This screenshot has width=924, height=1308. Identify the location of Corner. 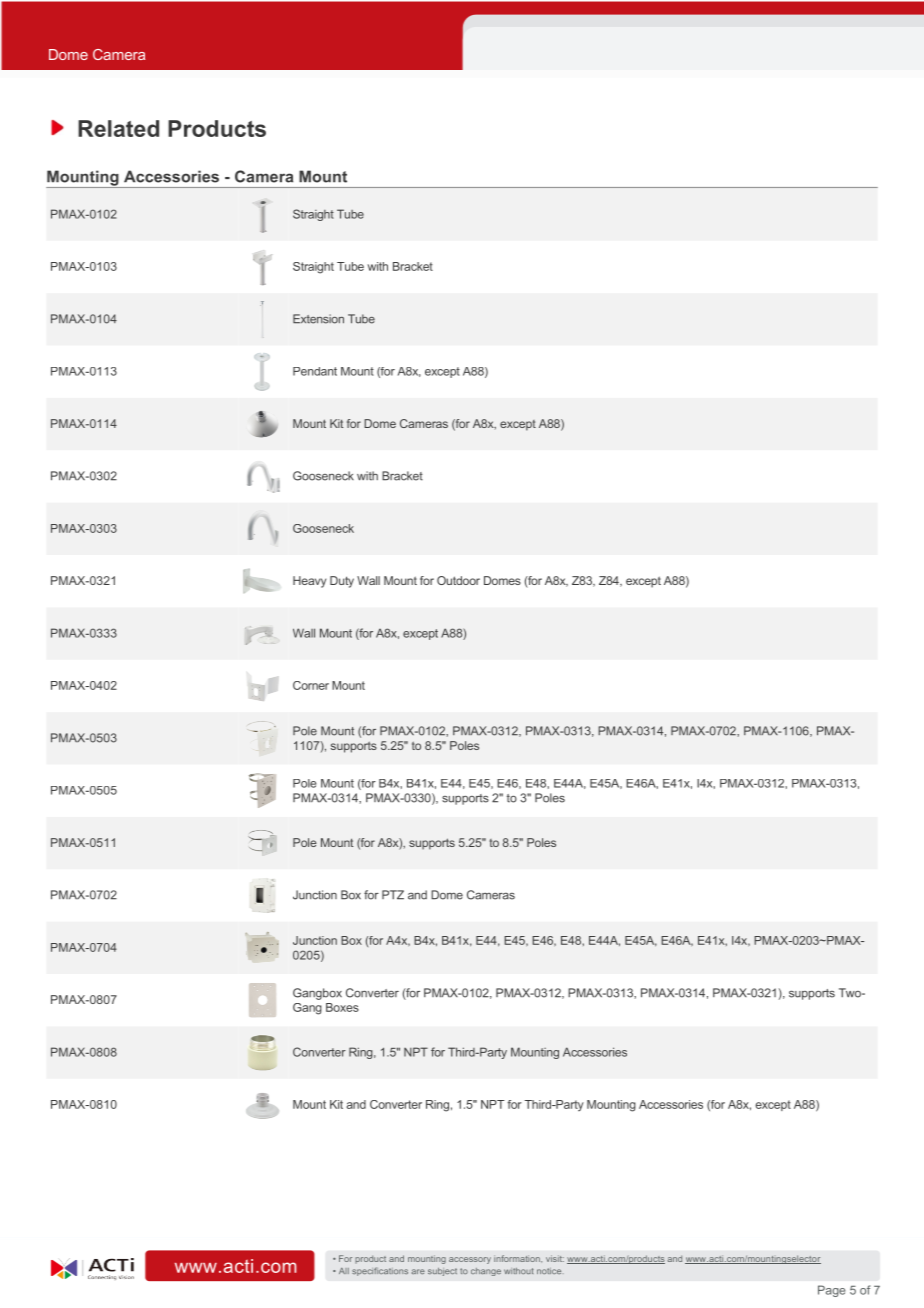
(311, 685).
